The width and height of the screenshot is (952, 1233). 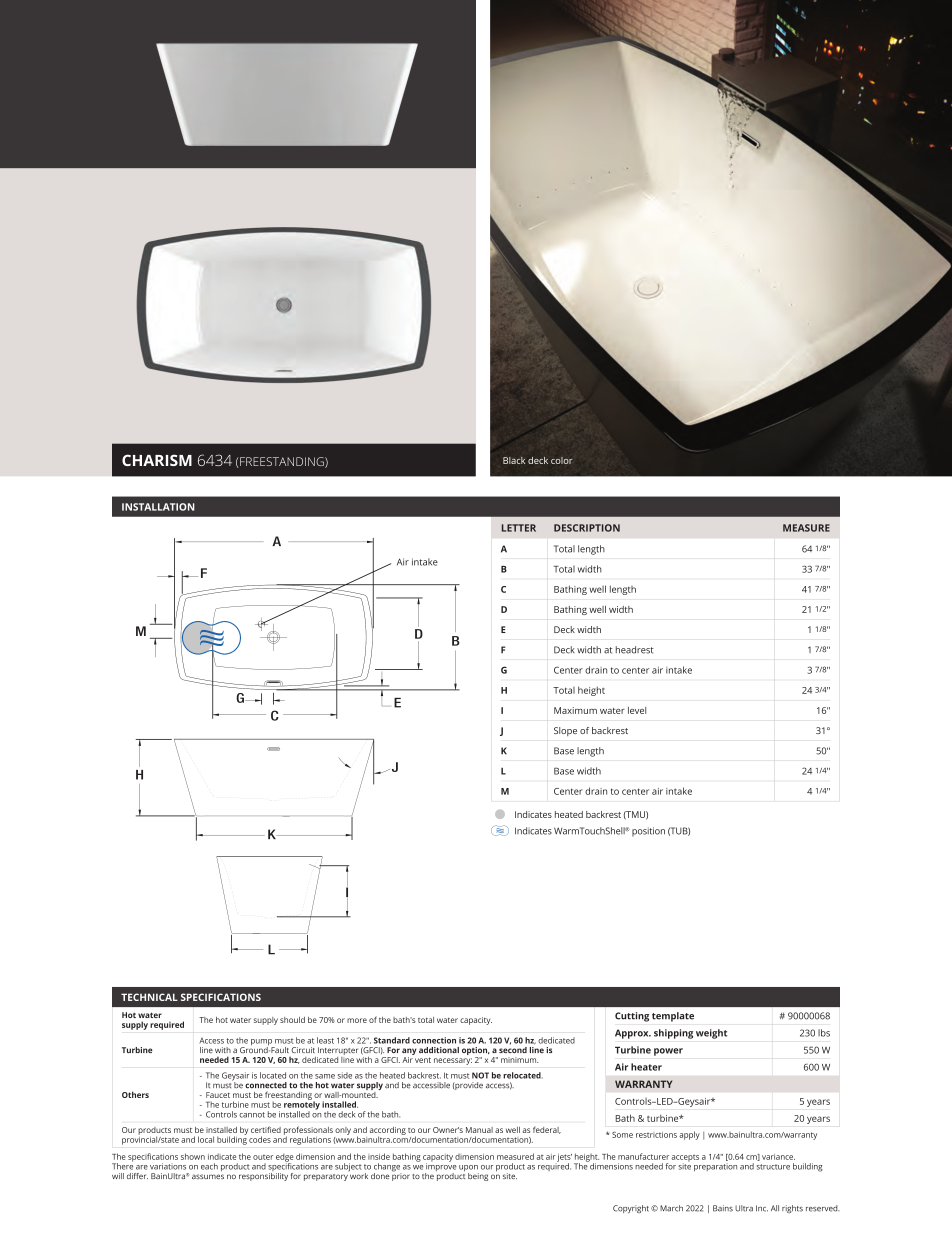 I want to click on position, so click(x=648, y=832).
